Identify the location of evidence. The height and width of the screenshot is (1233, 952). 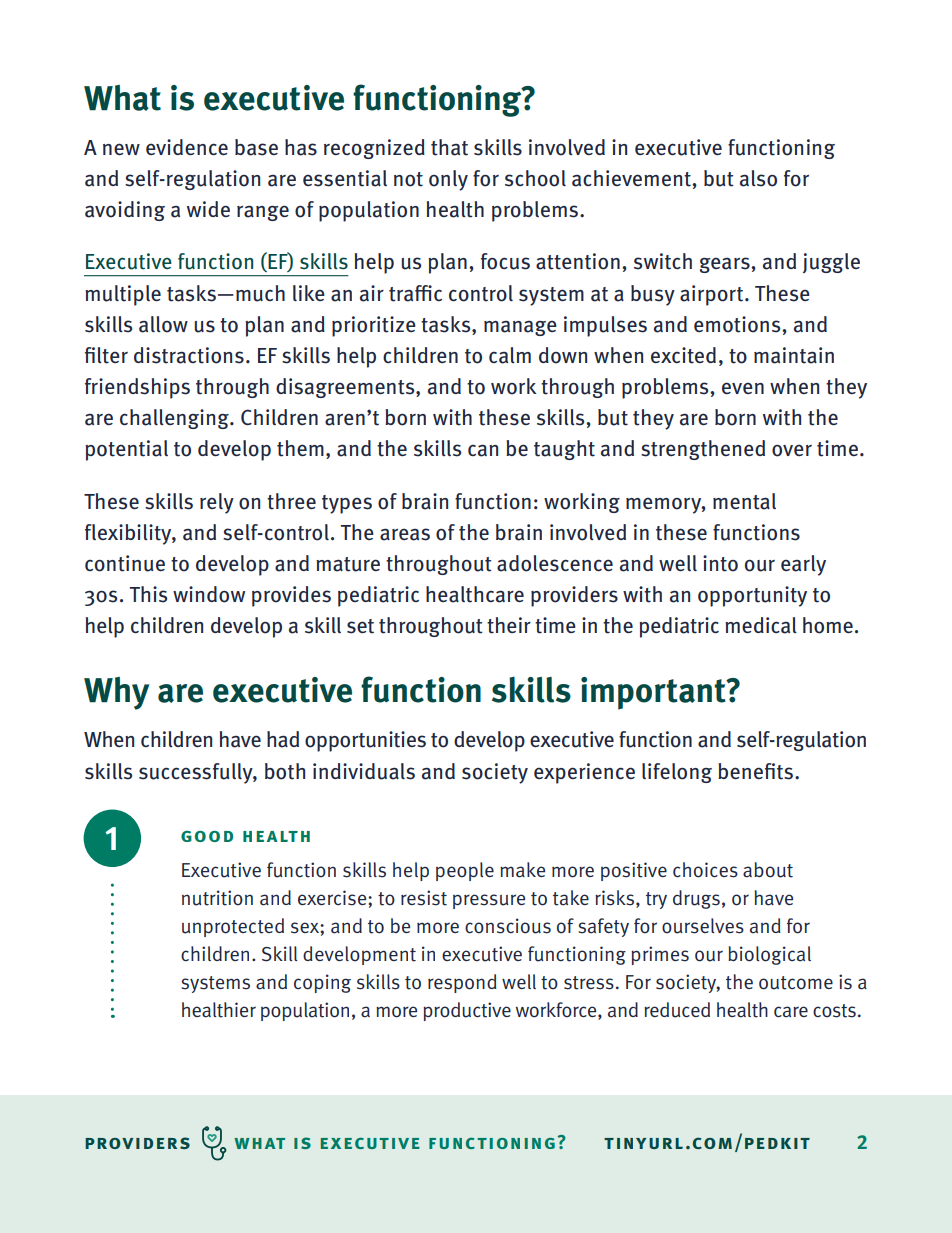
(187, 147).
